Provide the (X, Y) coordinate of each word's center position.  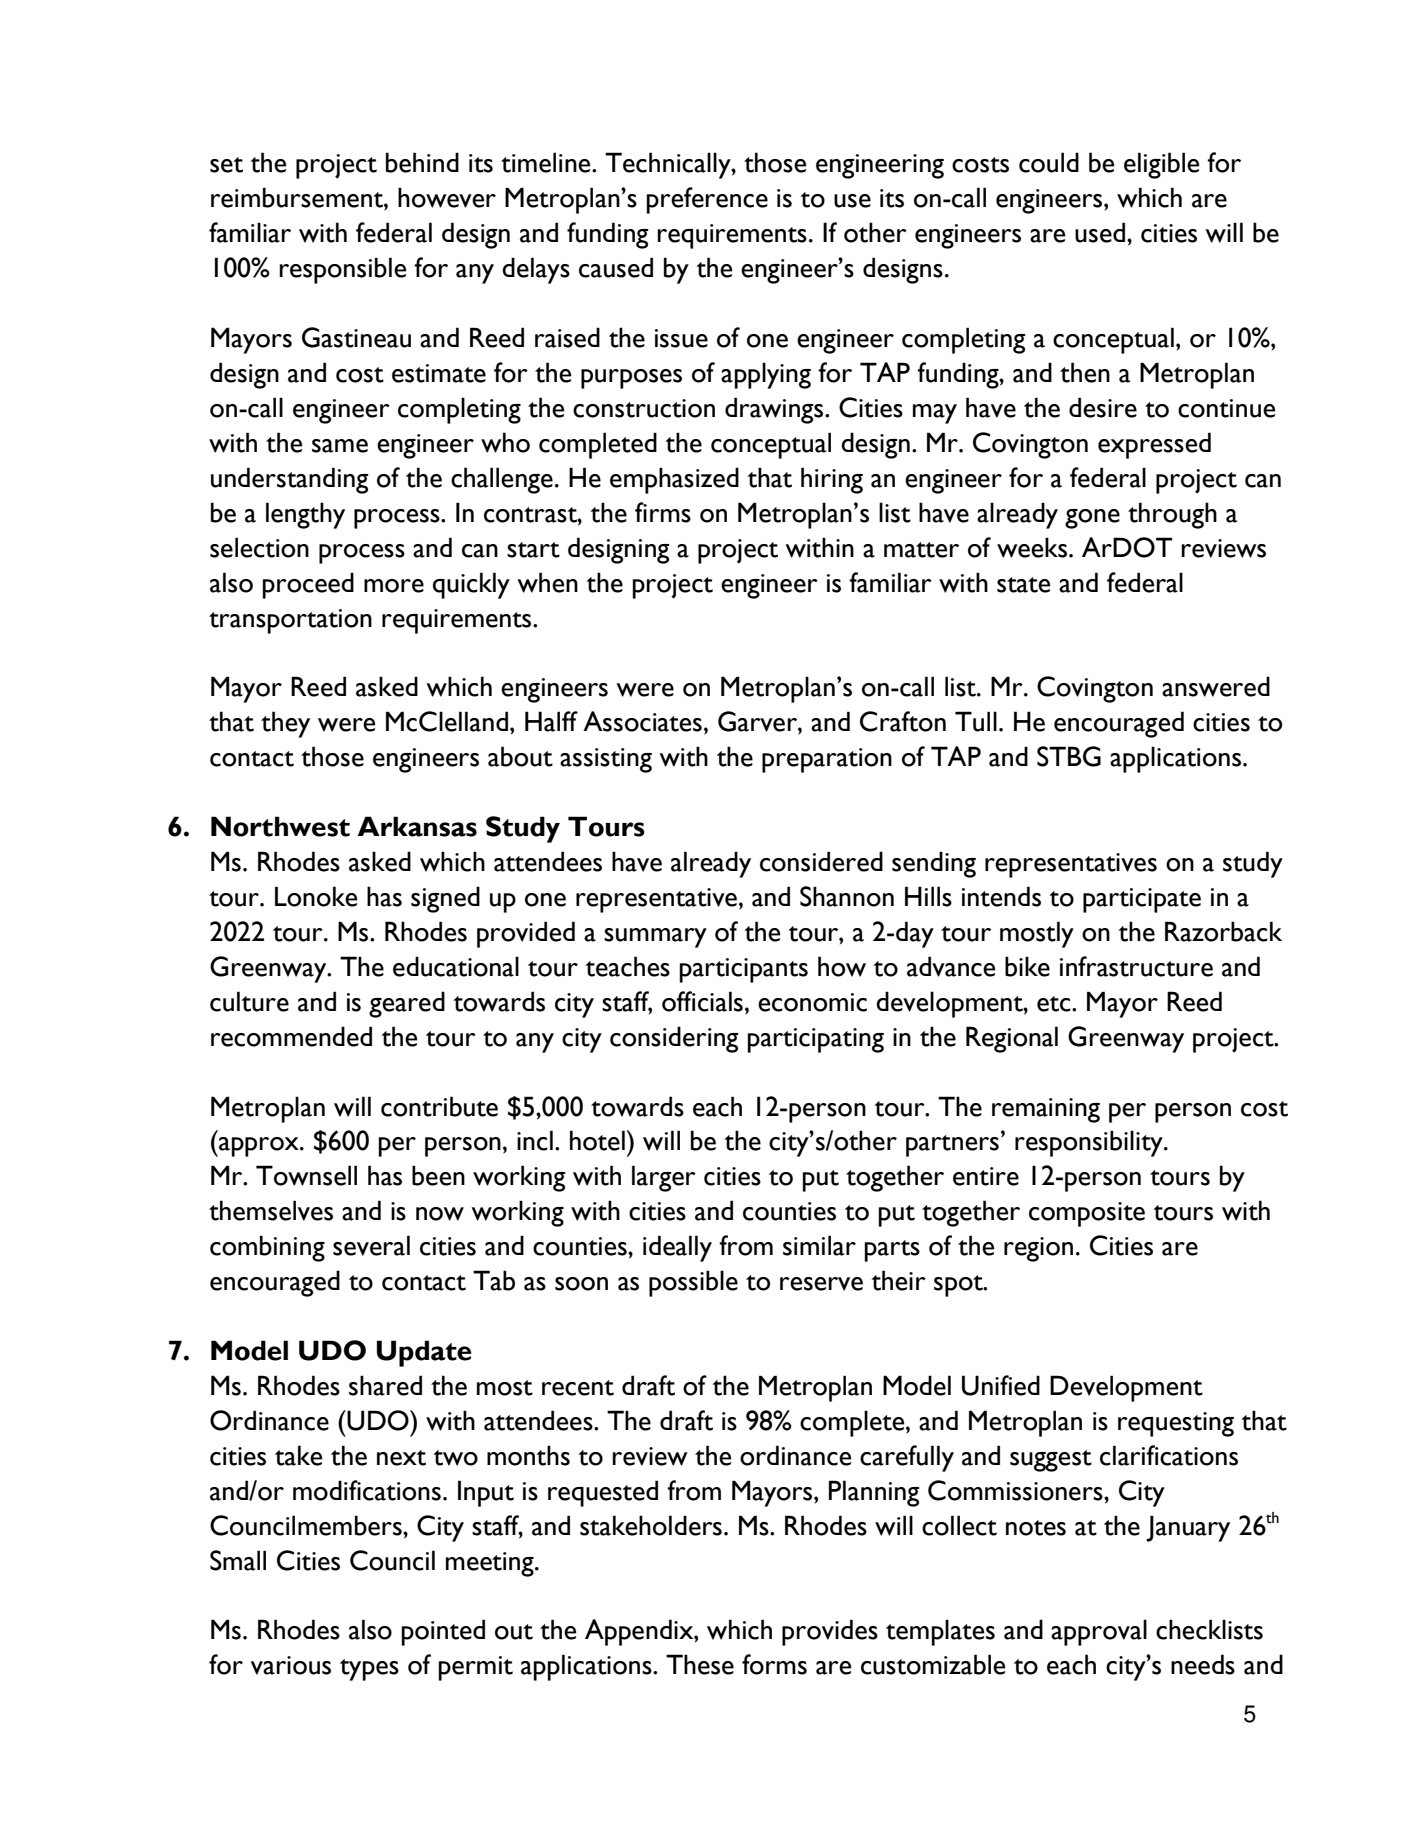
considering (674, 1039)
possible (693, 1283)
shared (385, 1385)
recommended (291, 1036)
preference (707, 200)
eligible (1162, 165)
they (285, 724)
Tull (976, 721)
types (369, 1670)
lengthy (305, 515)
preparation (827, 760)
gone (1092, 519)
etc (1055, 1004)
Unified (1001, 1385)
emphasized (674, 480)
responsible (343, 270)
